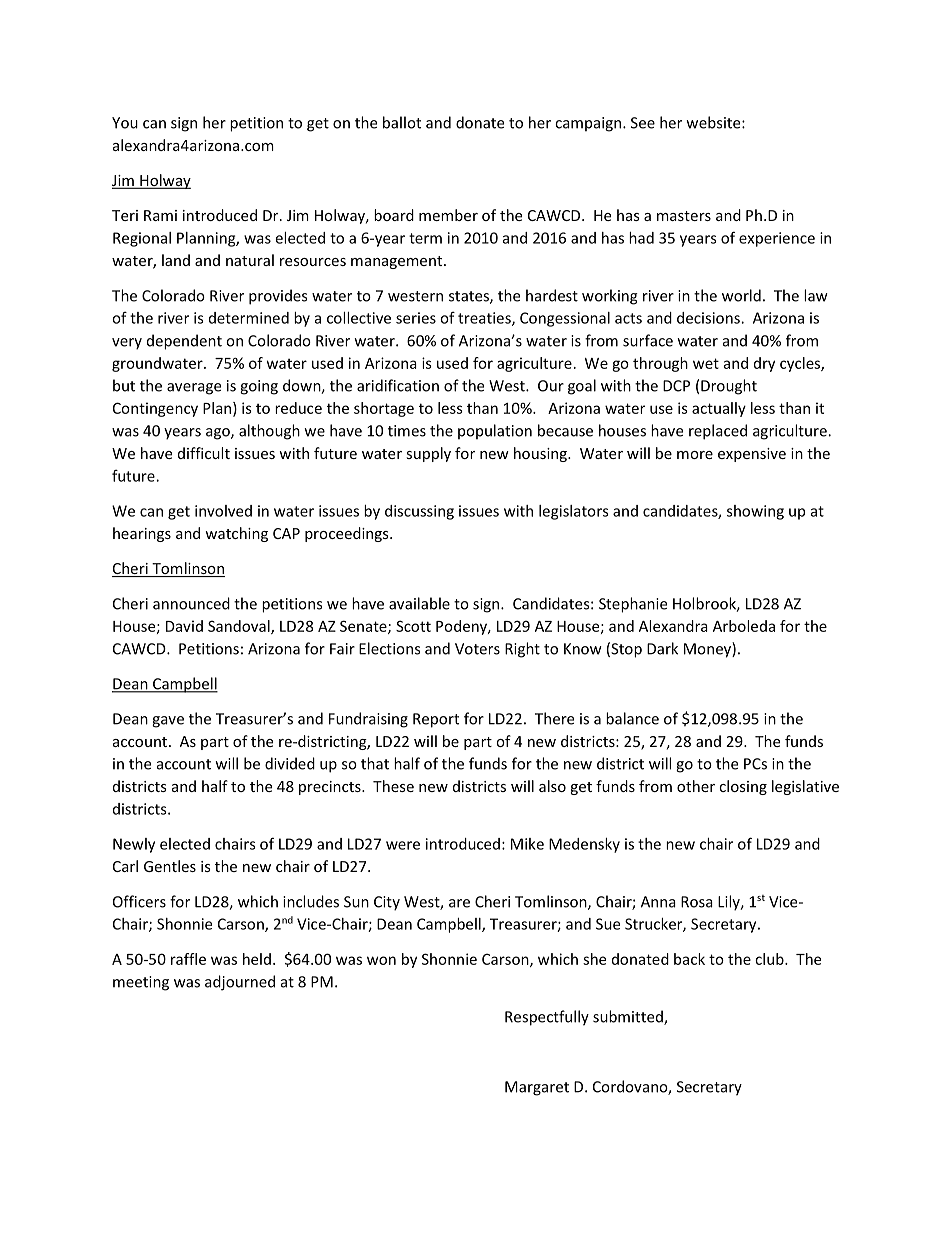  What do you see at coordinates (436, 720) in the screenshot?
I see `Report` at bounding box center [436, 720].
